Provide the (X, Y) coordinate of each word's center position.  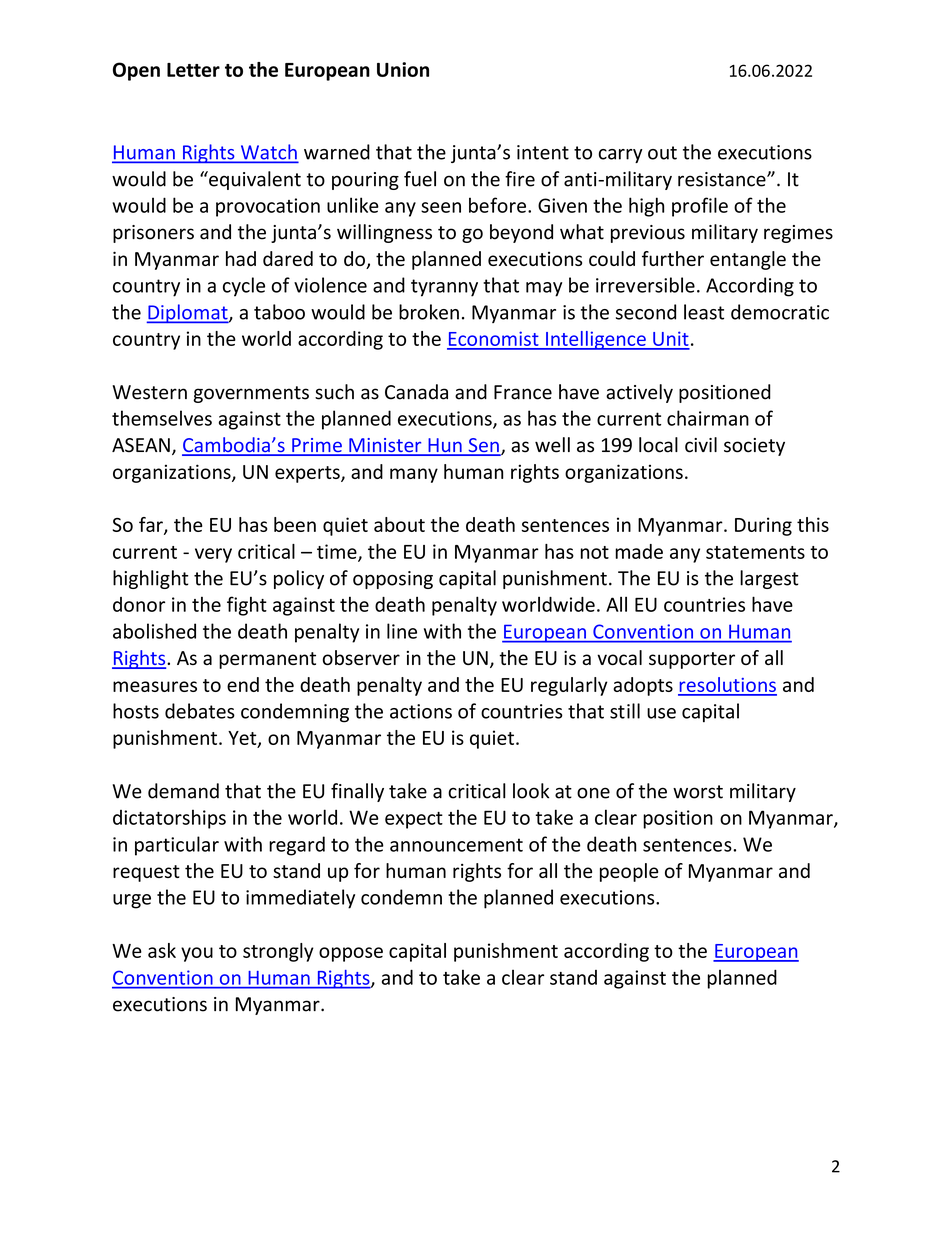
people (629, 872)
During (763, 526)
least (704, 312)
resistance (723, 179)
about (399, 524)
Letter (193, 70)
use (661, 713)
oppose (351, 954)
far (152, 525)
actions (421, 711)
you (197, 954)
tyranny (444, 288)
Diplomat (188, 313)
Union (403, 69)
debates (200, 711)
